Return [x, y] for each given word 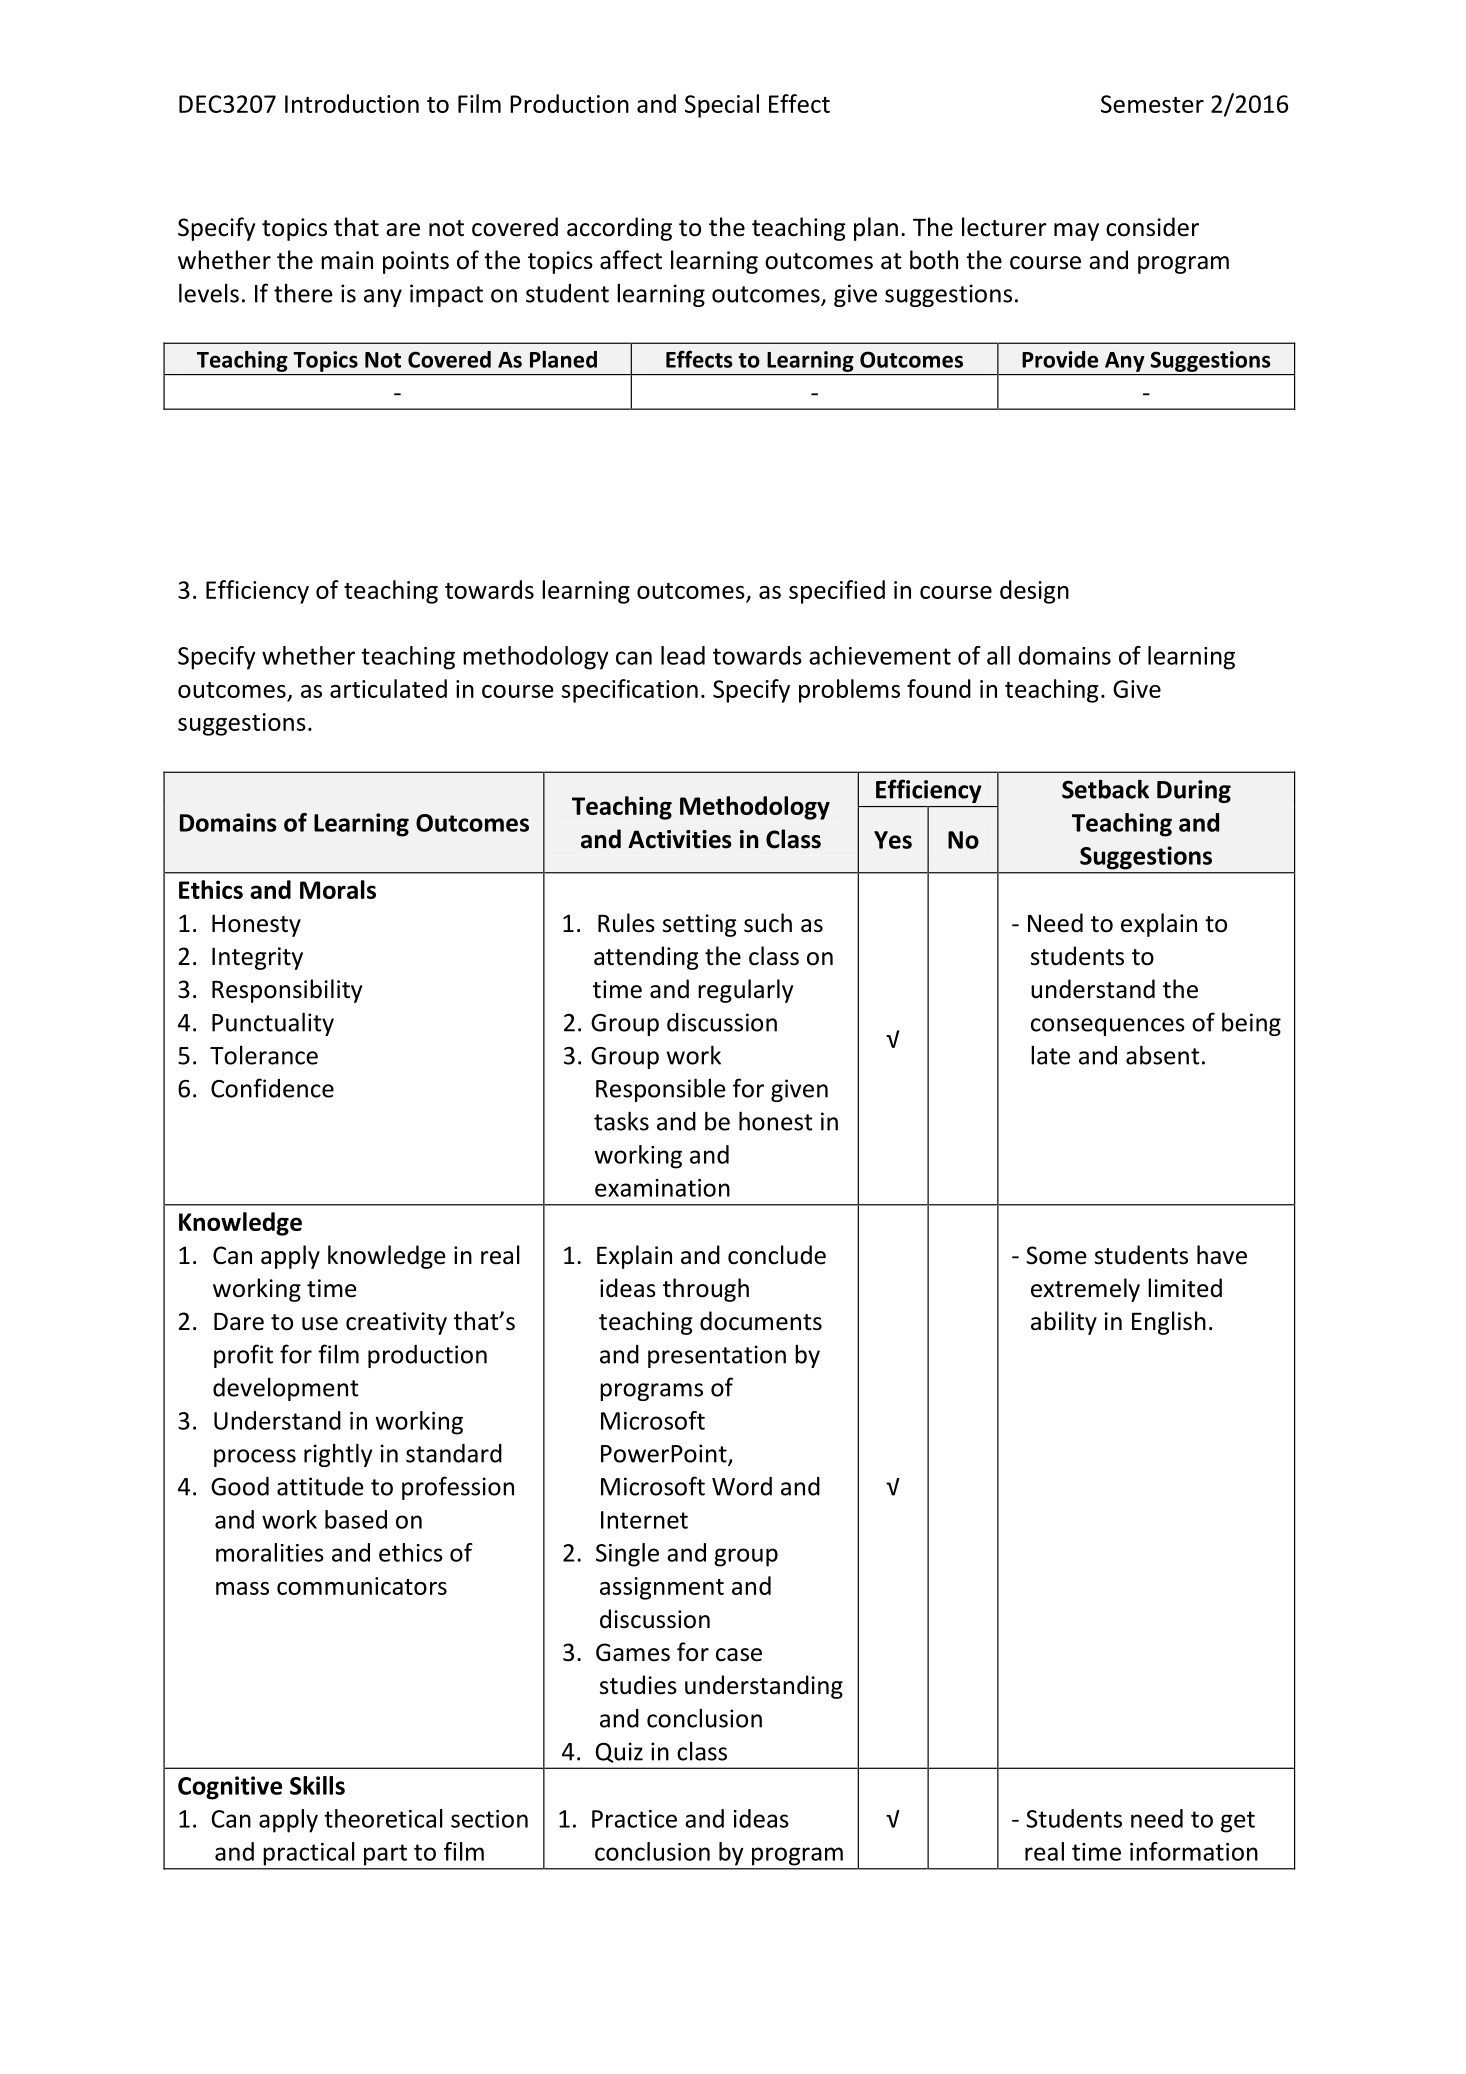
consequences [1108, 1027]
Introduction [352, 103]
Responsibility [287, 991]
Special [722, 106]
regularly [745, 991]
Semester [1152, 104]
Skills [317, 1785]
